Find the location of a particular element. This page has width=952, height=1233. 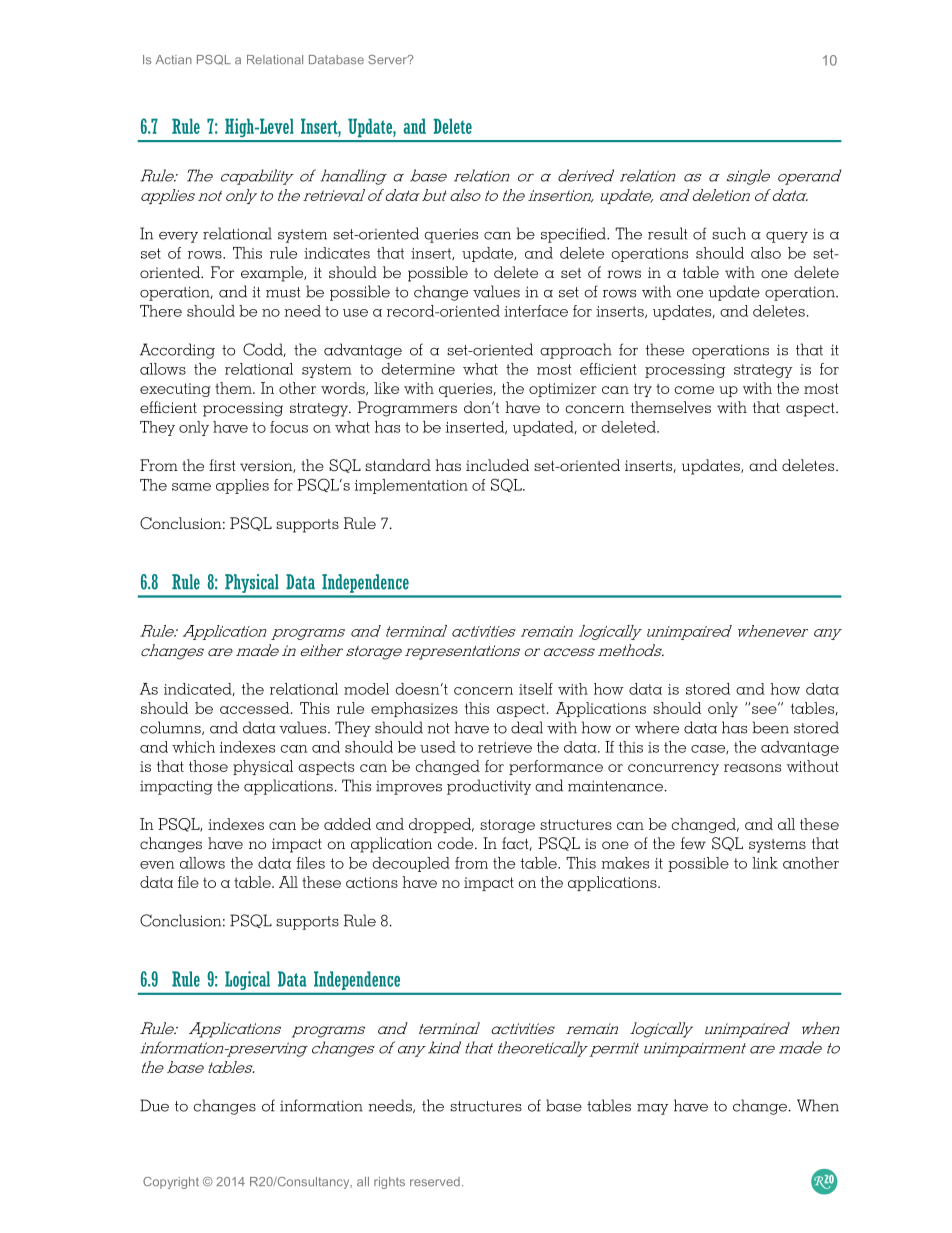

Copyright is located at coordinates (171, 1183).
